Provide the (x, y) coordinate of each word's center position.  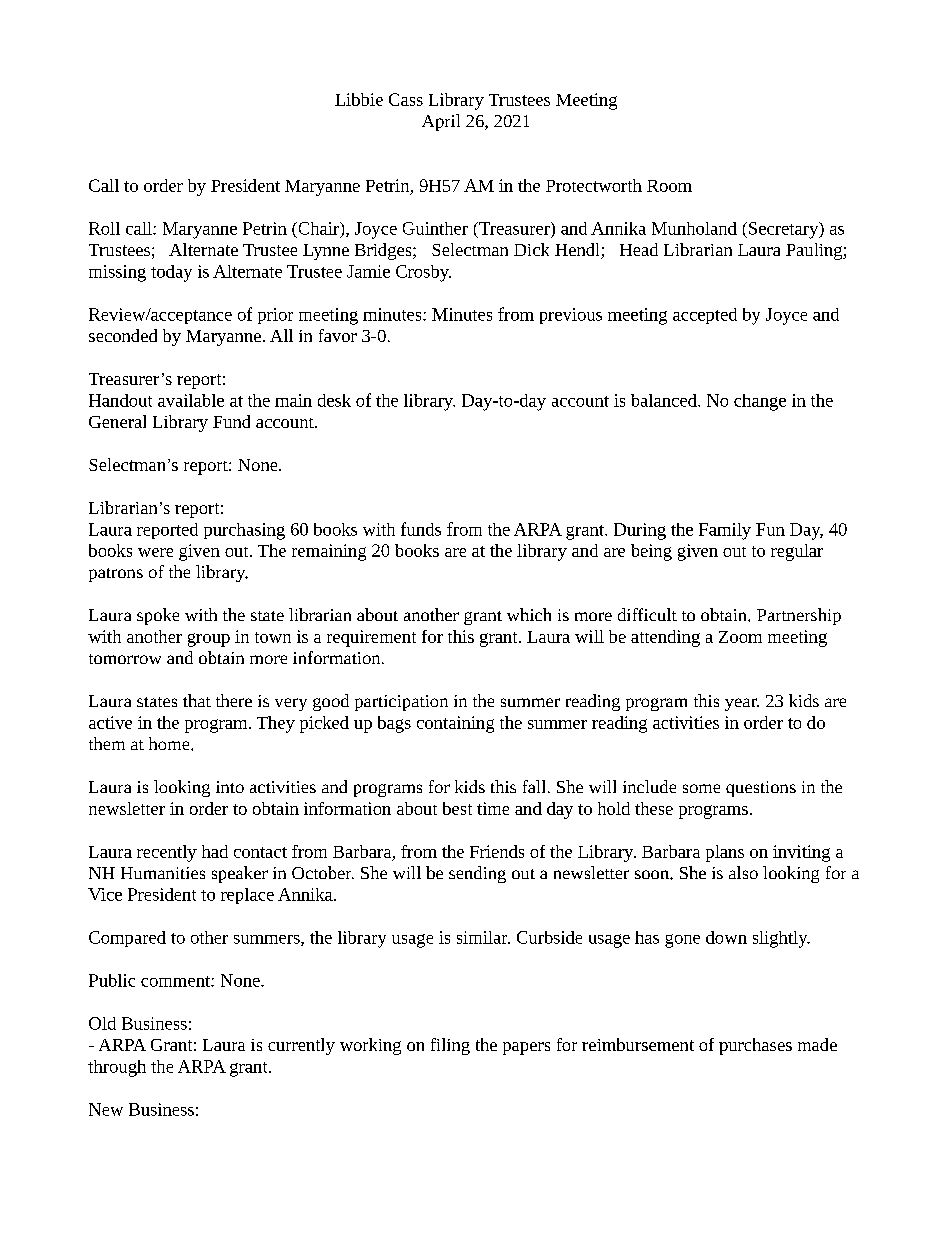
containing (455, 724)
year (742, 704)
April (441, 122)
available (191, 400)
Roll (104, 228)
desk (334, 400)
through (117, 1068)
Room (669, 186)
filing (450, 1046)
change (760, 402)
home (170, 743)
